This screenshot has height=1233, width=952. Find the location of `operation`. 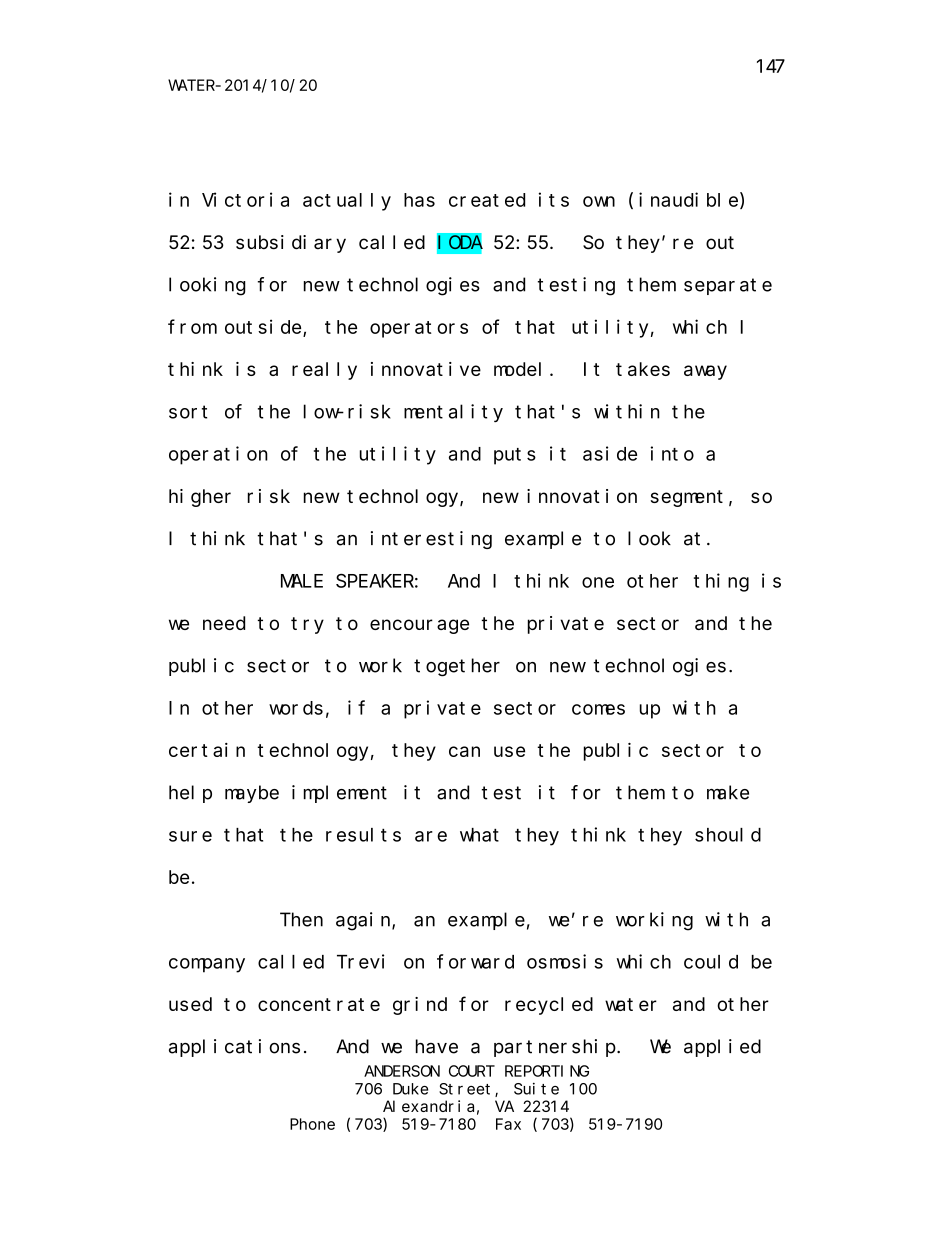

operation is located at coordinates (218, 455).
